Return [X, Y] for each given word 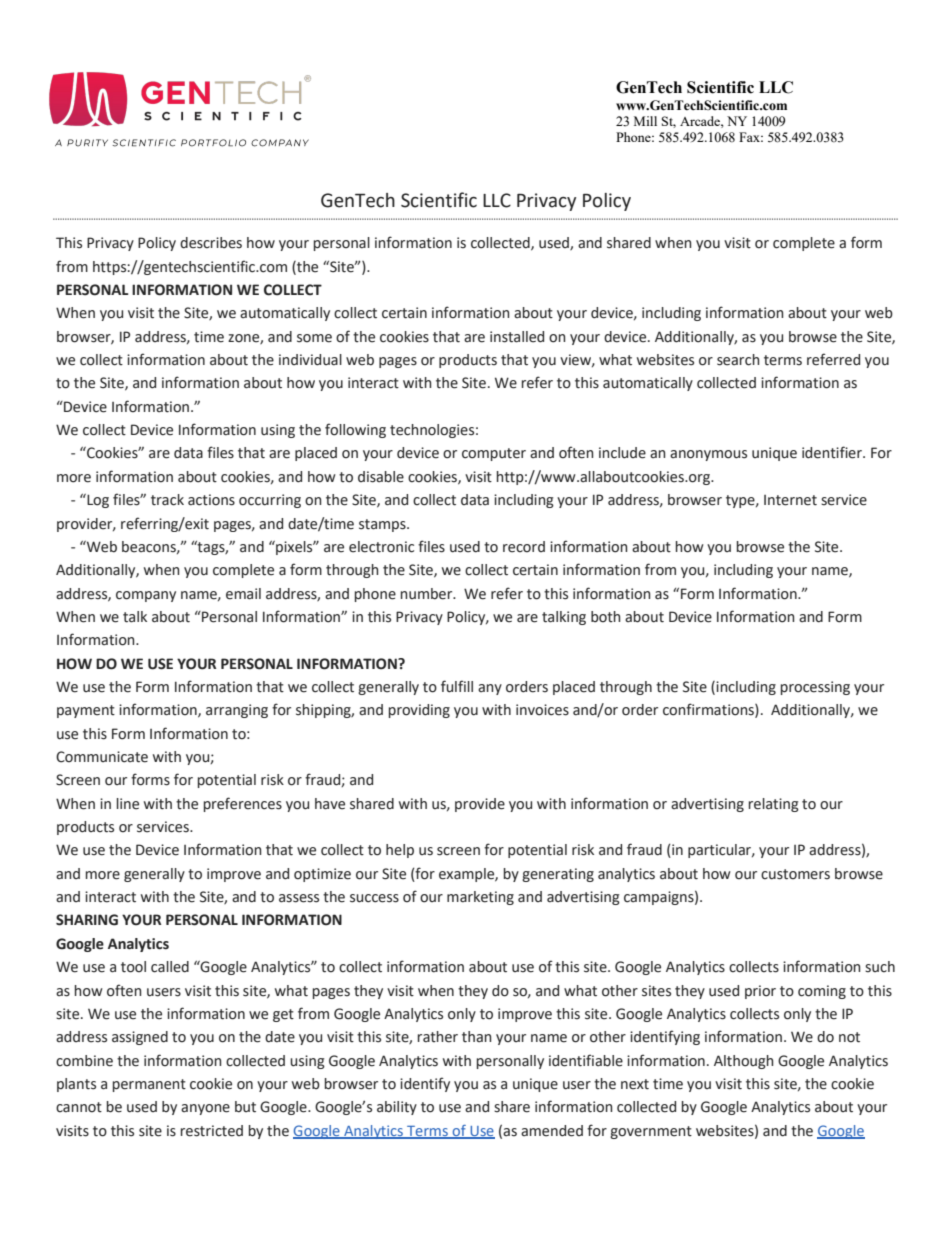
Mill [645, 121]
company [146, 596]
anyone [205, 1109]
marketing [480, 898]
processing [815, 688]
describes [211, 243]
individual [310, 360]
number [428, 594]
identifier [833, 452]
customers [795, 874]
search [738, 360]
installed [517, 337]
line [128, 804]
